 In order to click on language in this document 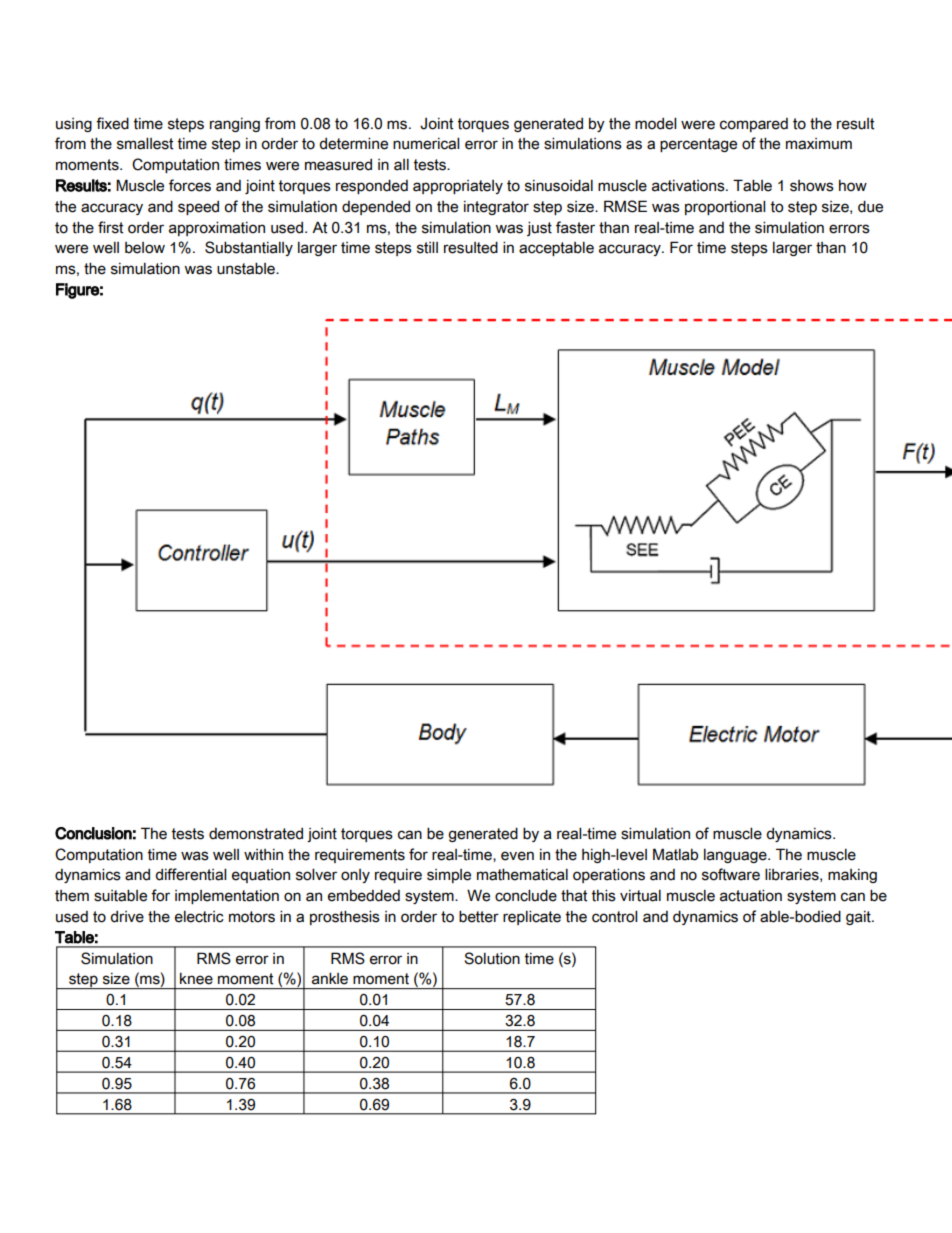, I will do `click(736, 856)`.
